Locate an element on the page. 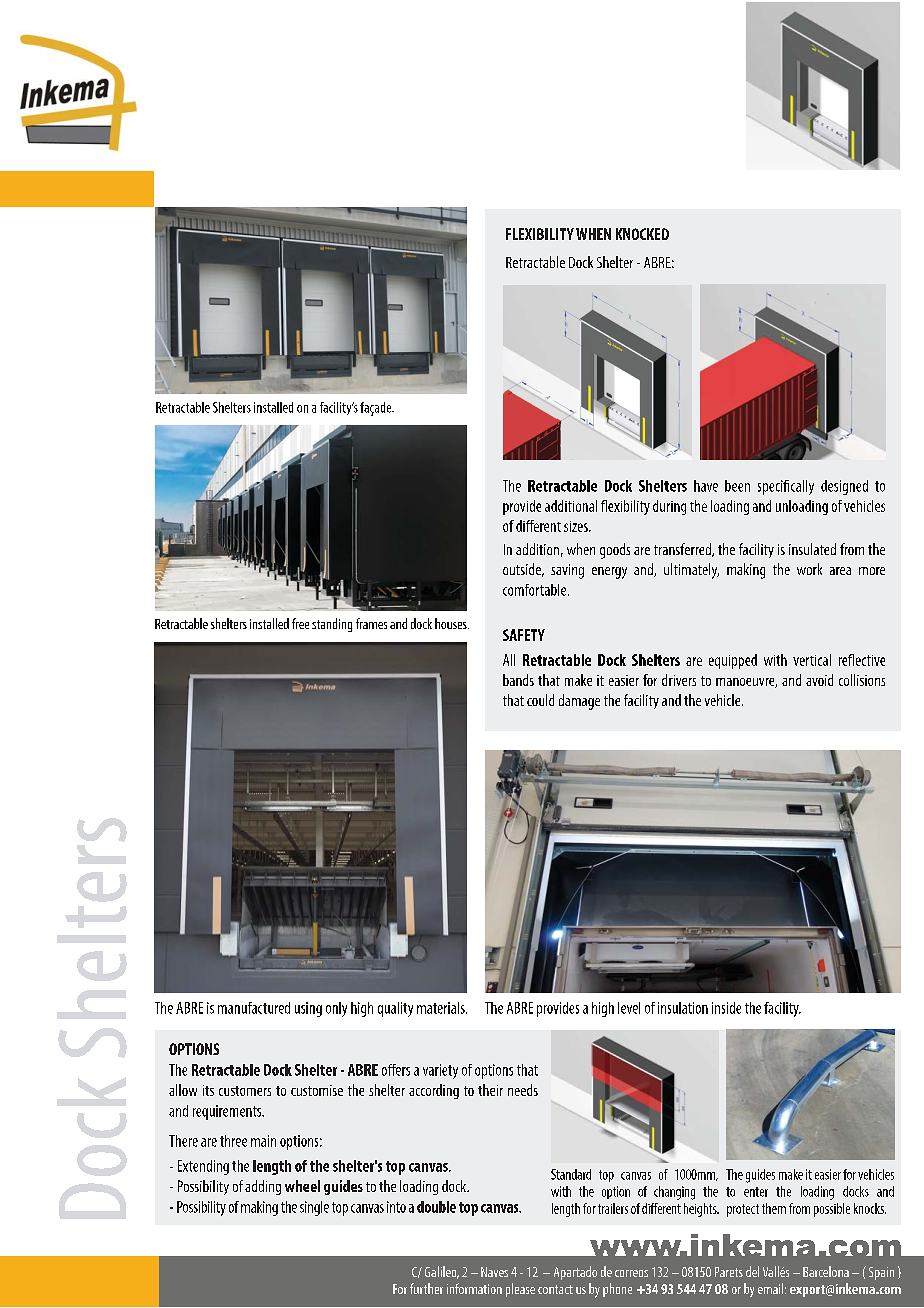 The height and width of the image is (1308, 924). KNOCKED is located at coordinates (642, 234).
